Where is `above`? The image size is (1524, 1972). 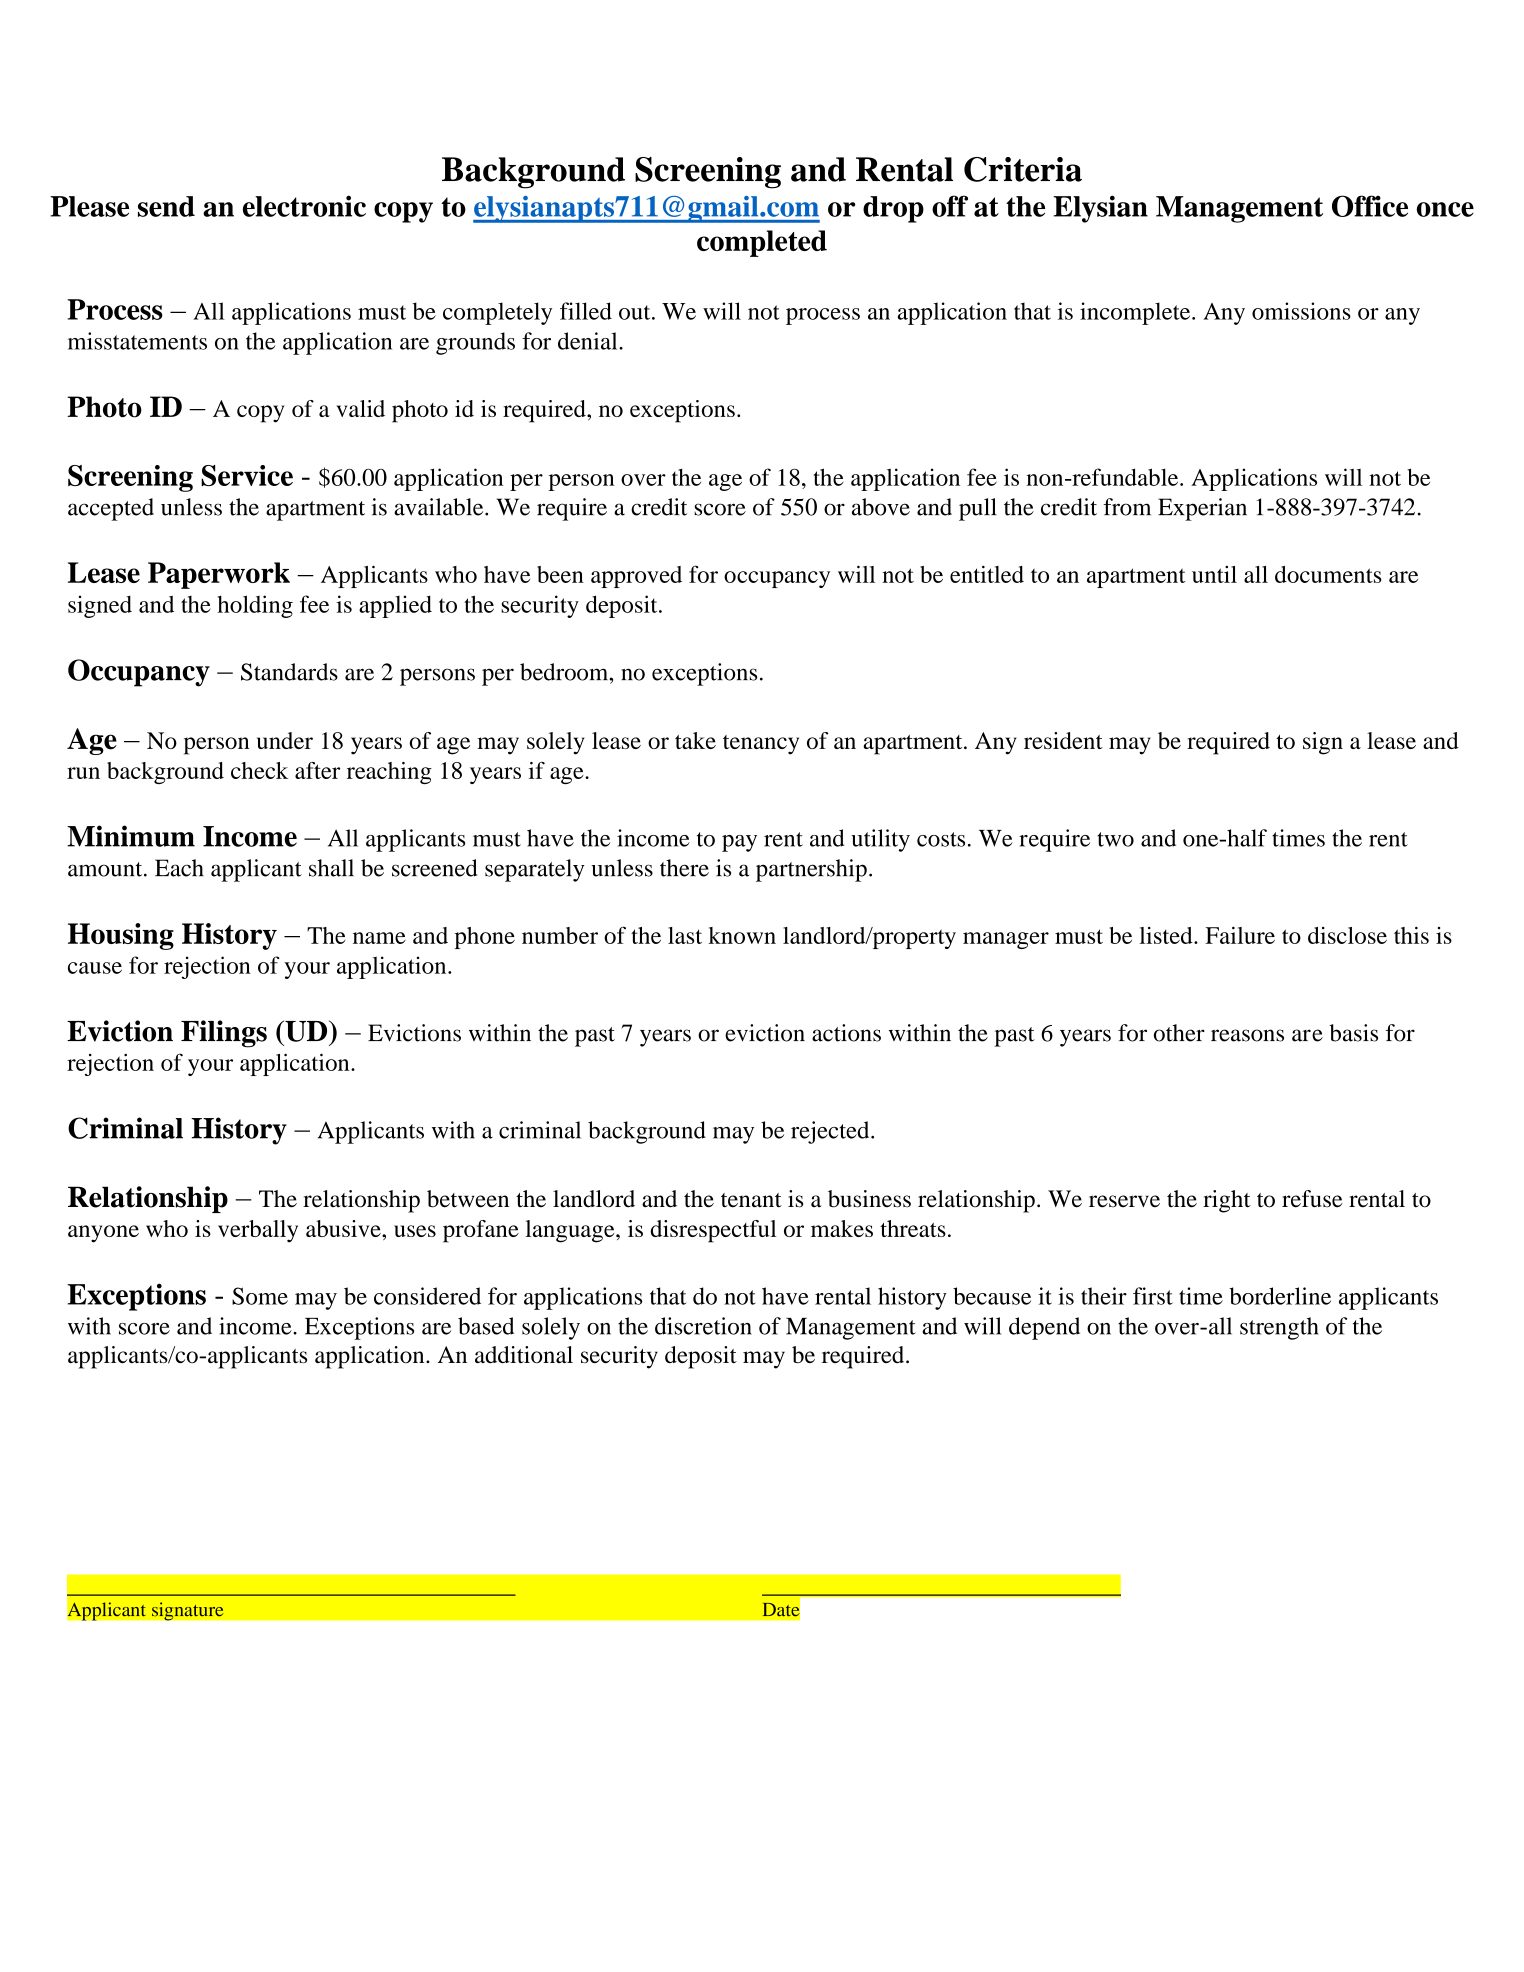
above is located at coordinates (881, 507).
